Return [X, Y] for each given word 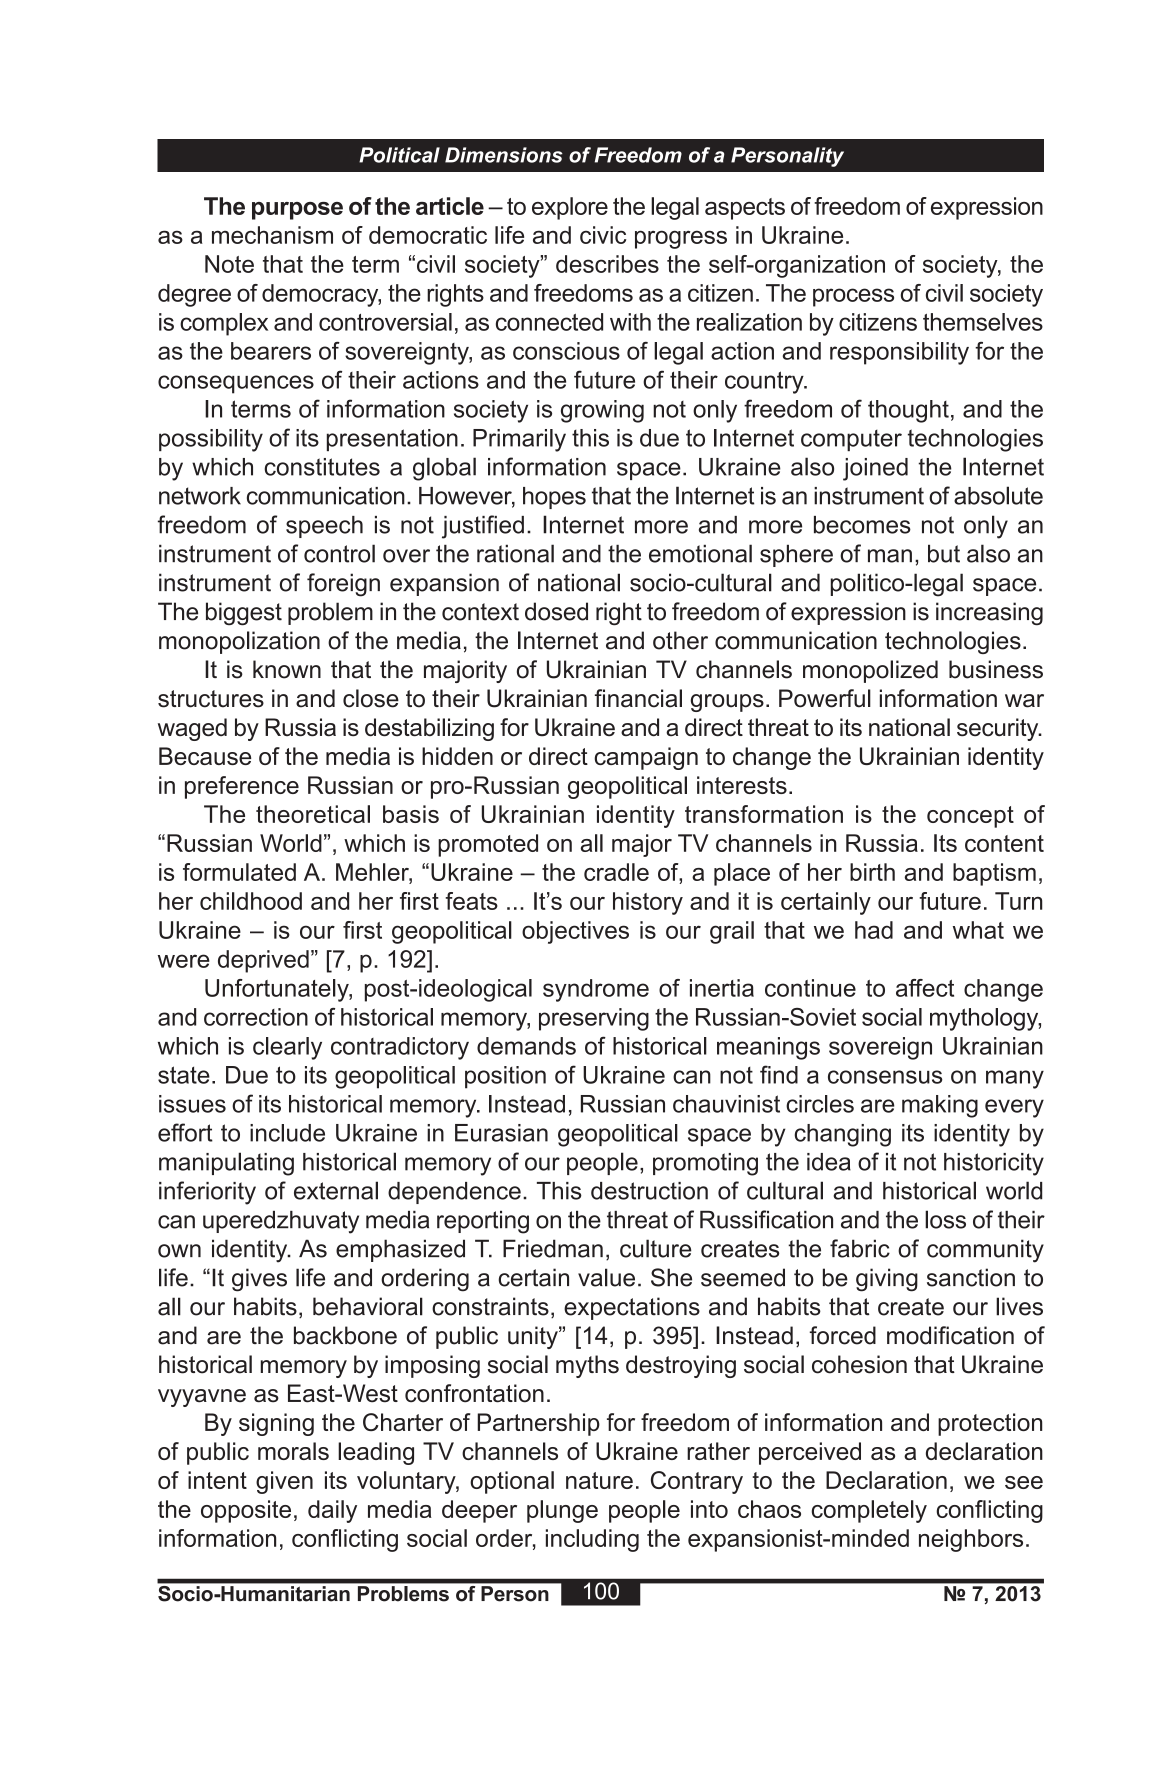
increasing [989, 614]
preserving [594, 1019]
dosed [556, 611]
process [853, 297]
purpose [297, 211]
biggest [244, 614]
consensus [885, 1077]
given [284, 1482]
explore [570, 208]
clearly [287, 1048]
